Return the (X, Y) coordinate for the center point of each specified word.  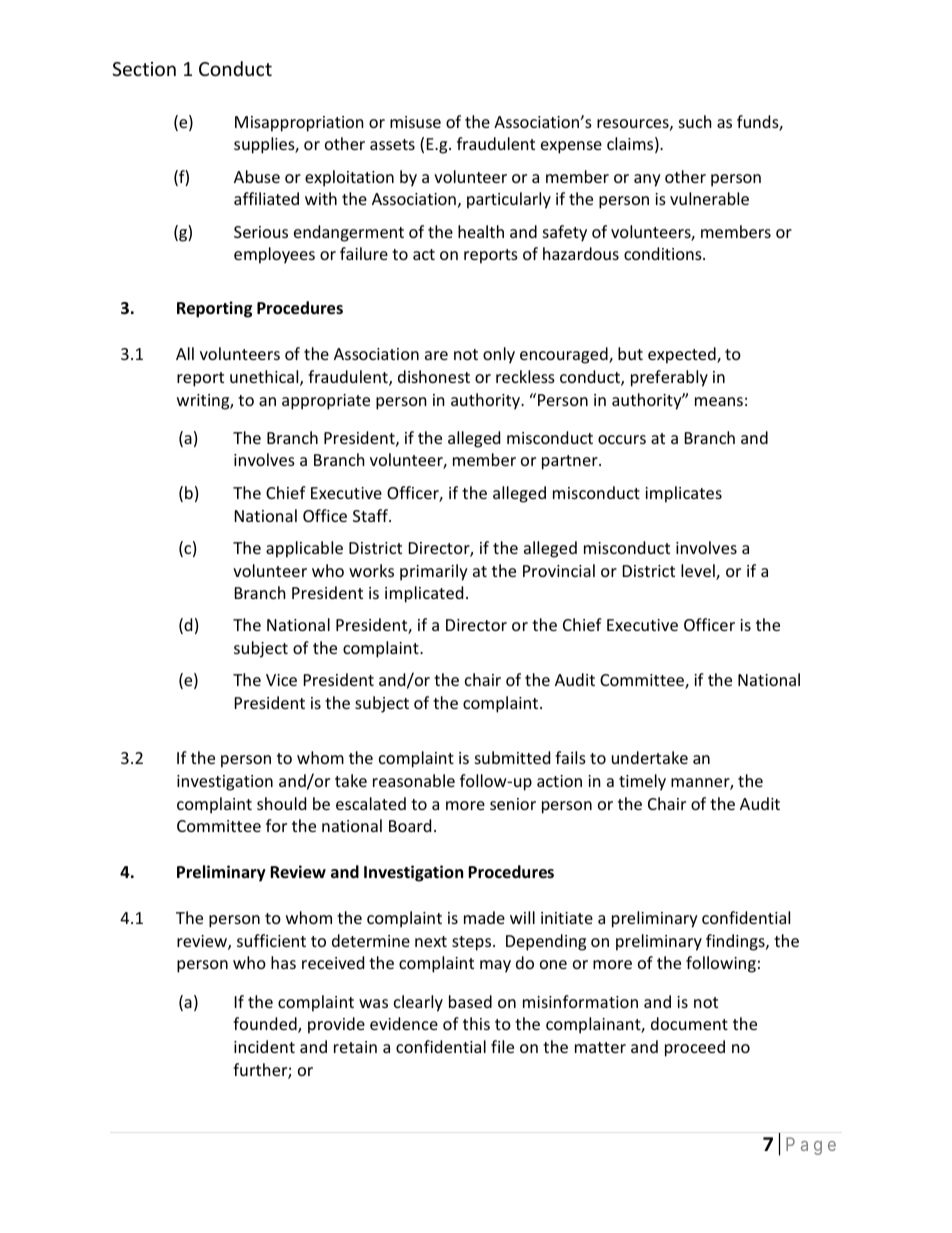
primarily (434, 572)
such (695, 121)
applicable (304, 549)
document (689, 1023)
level (699, 572)
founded (266, 1025)
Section (144, 69)
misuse (415, 122)
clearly (418, 1003)
